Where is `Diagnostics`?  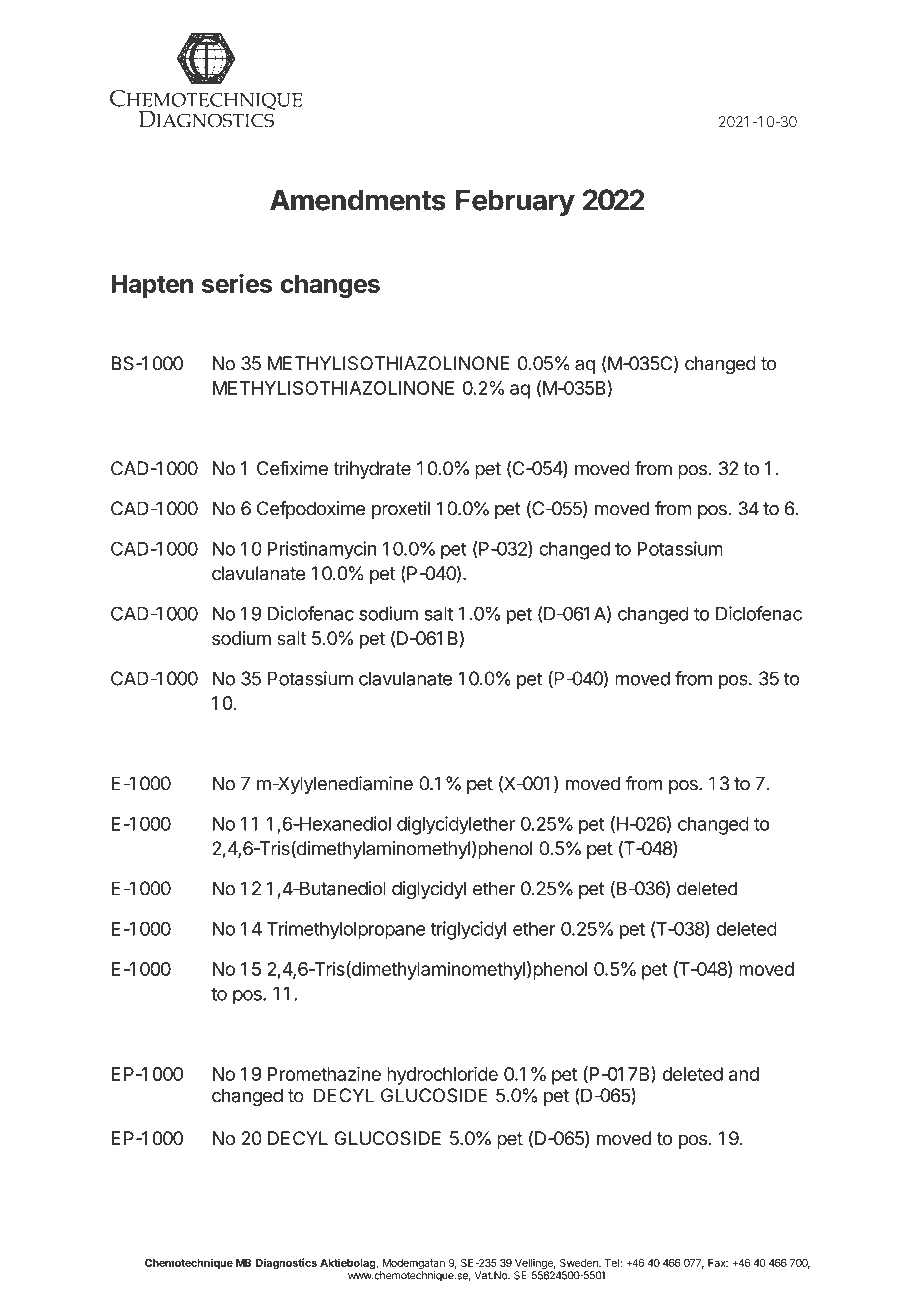
Diagnostics is located at coordinates (286, 1263).
